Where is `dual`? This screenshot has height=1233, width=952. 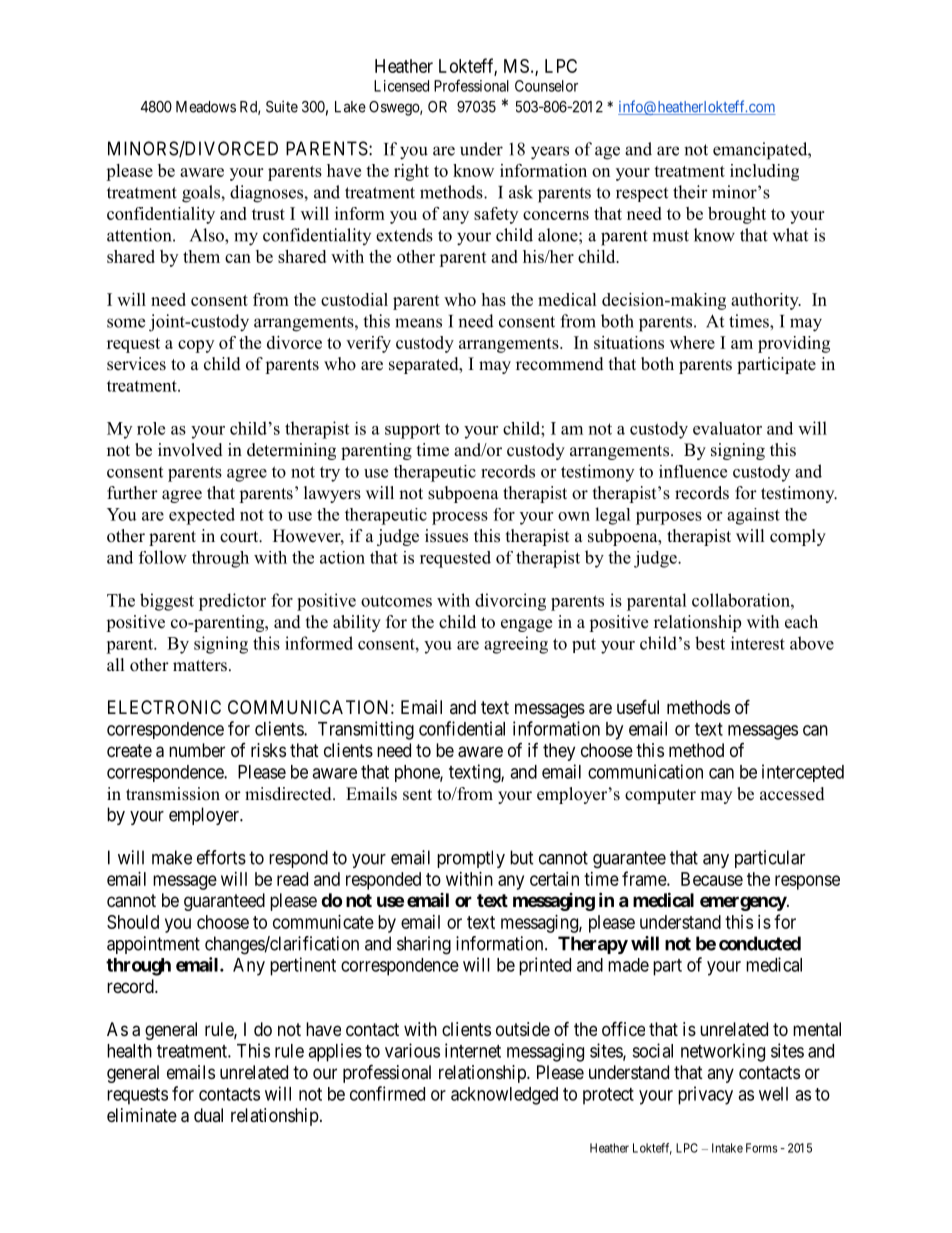 dual is located at coordinates (208, 1115).
